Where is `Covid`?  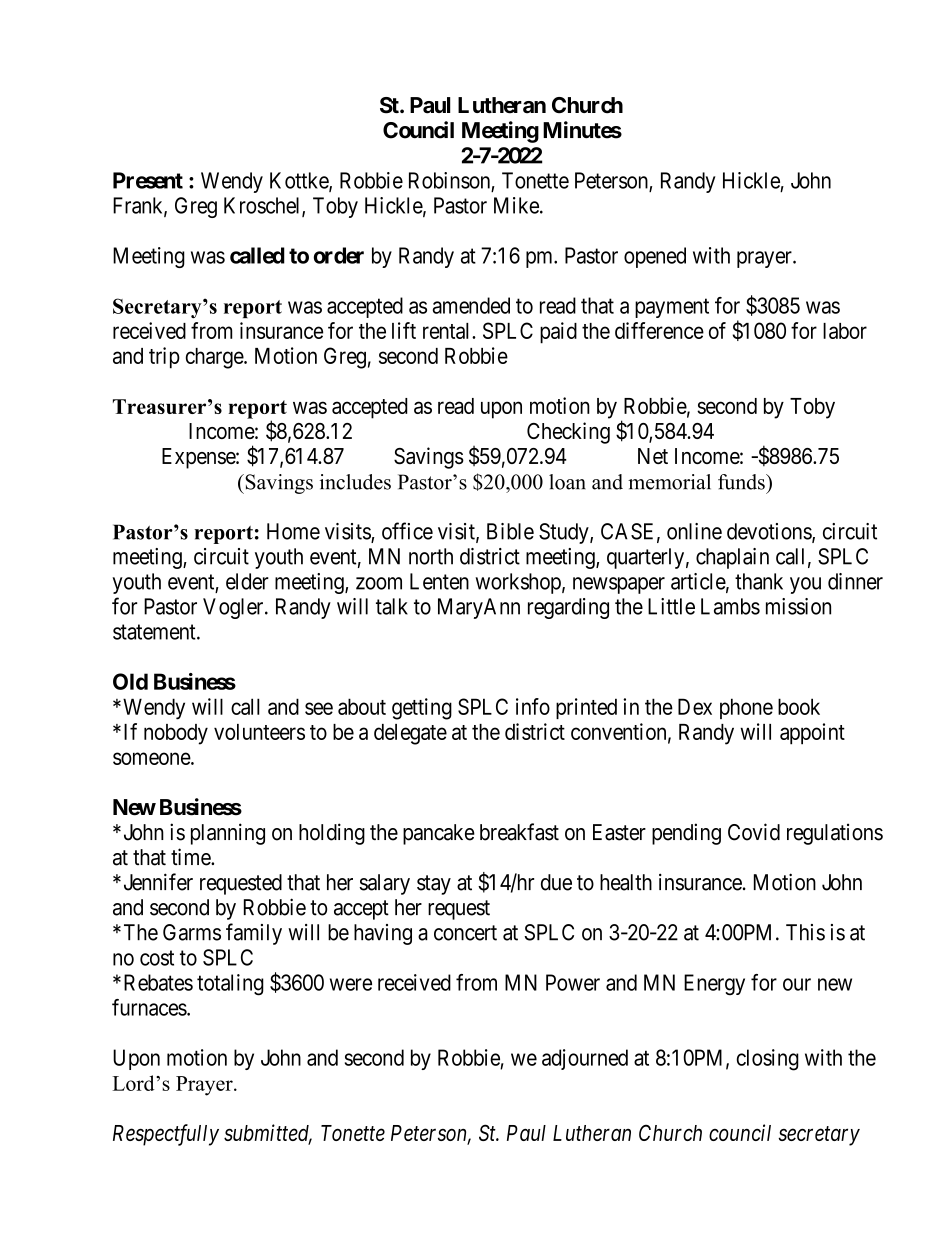 Covid is located at coordinates (754, 832).
